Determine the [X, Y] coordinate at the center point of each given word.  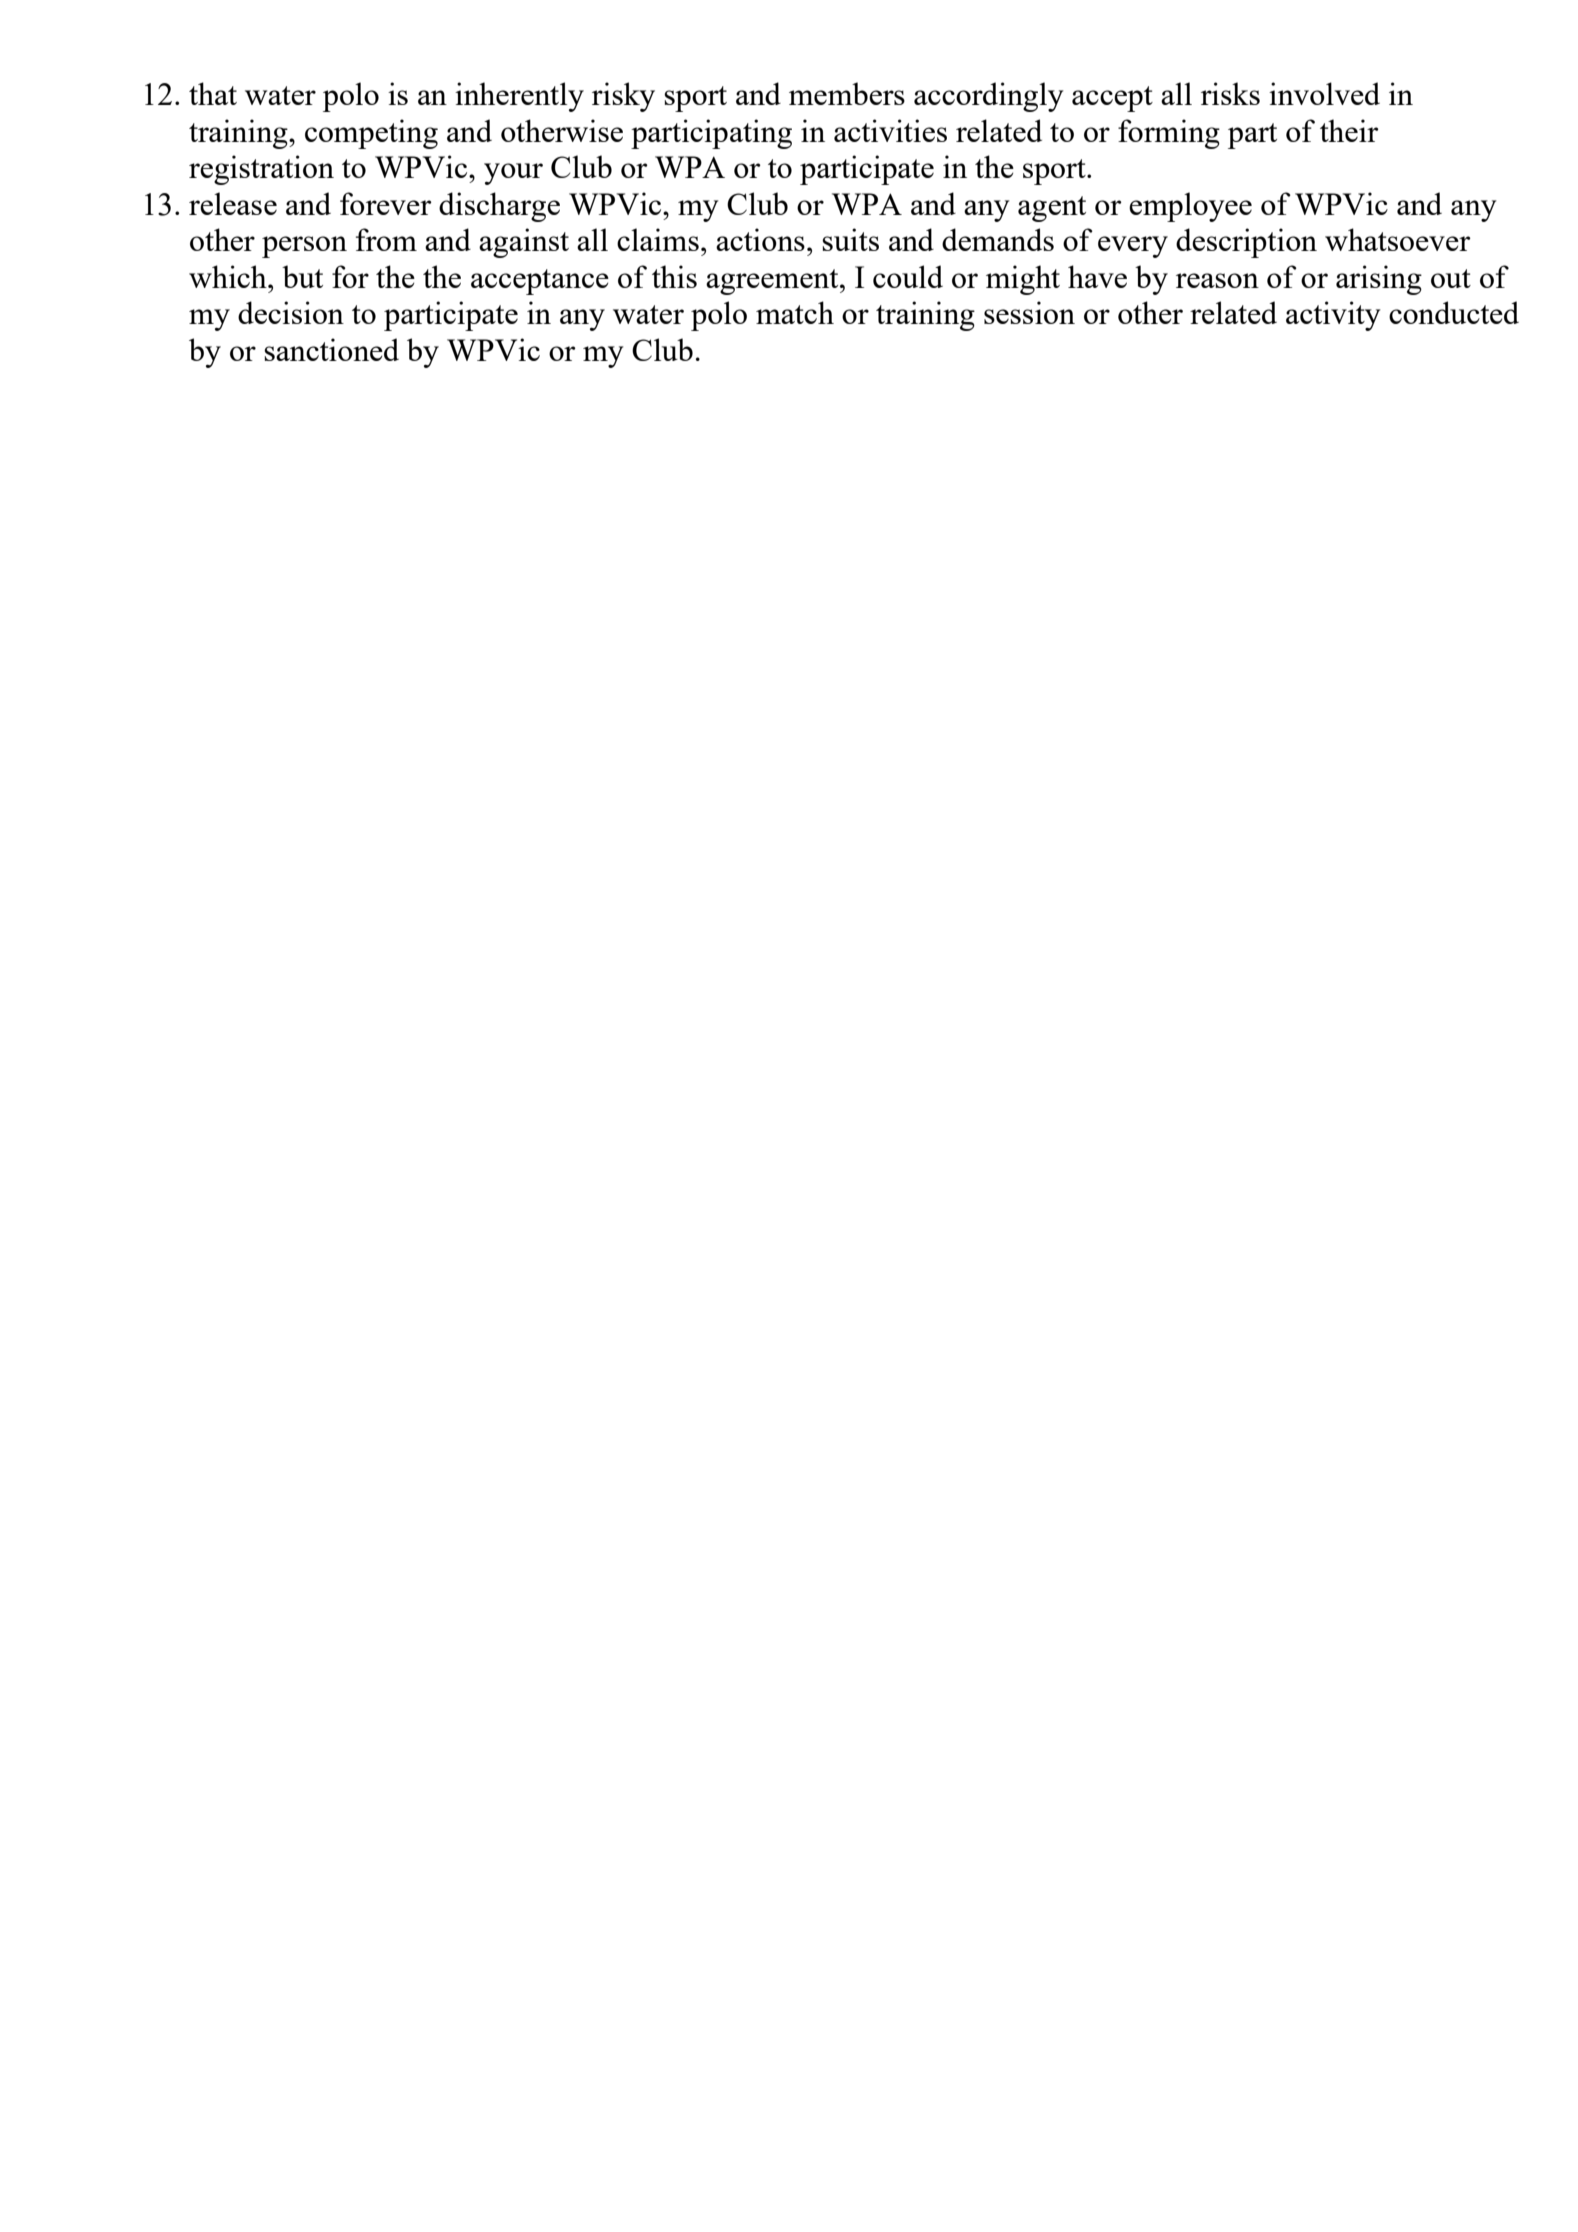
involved [1324, 93]
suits [850, 239]
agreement [773, 282]
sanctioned [331, 349]
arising [1379, 280]
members [847, 93]
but [302, 276]
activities [890, 130]
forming [1169, 134]
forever [386, 203]
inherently [519, 97]
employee [1190, 207]
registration [261, 170]
